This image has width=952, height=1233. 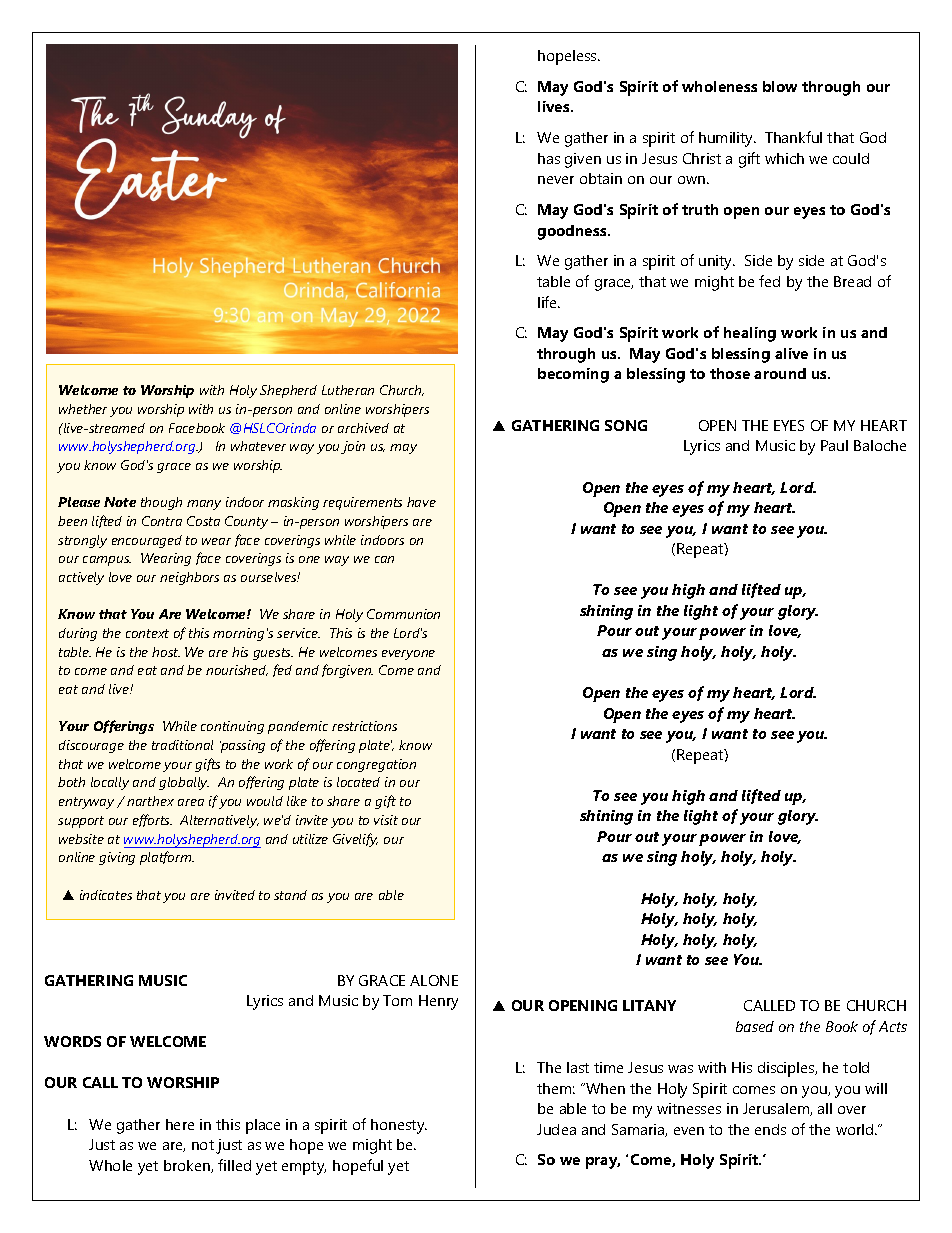 I want to click on Communion, so click(x=403, y=614).
